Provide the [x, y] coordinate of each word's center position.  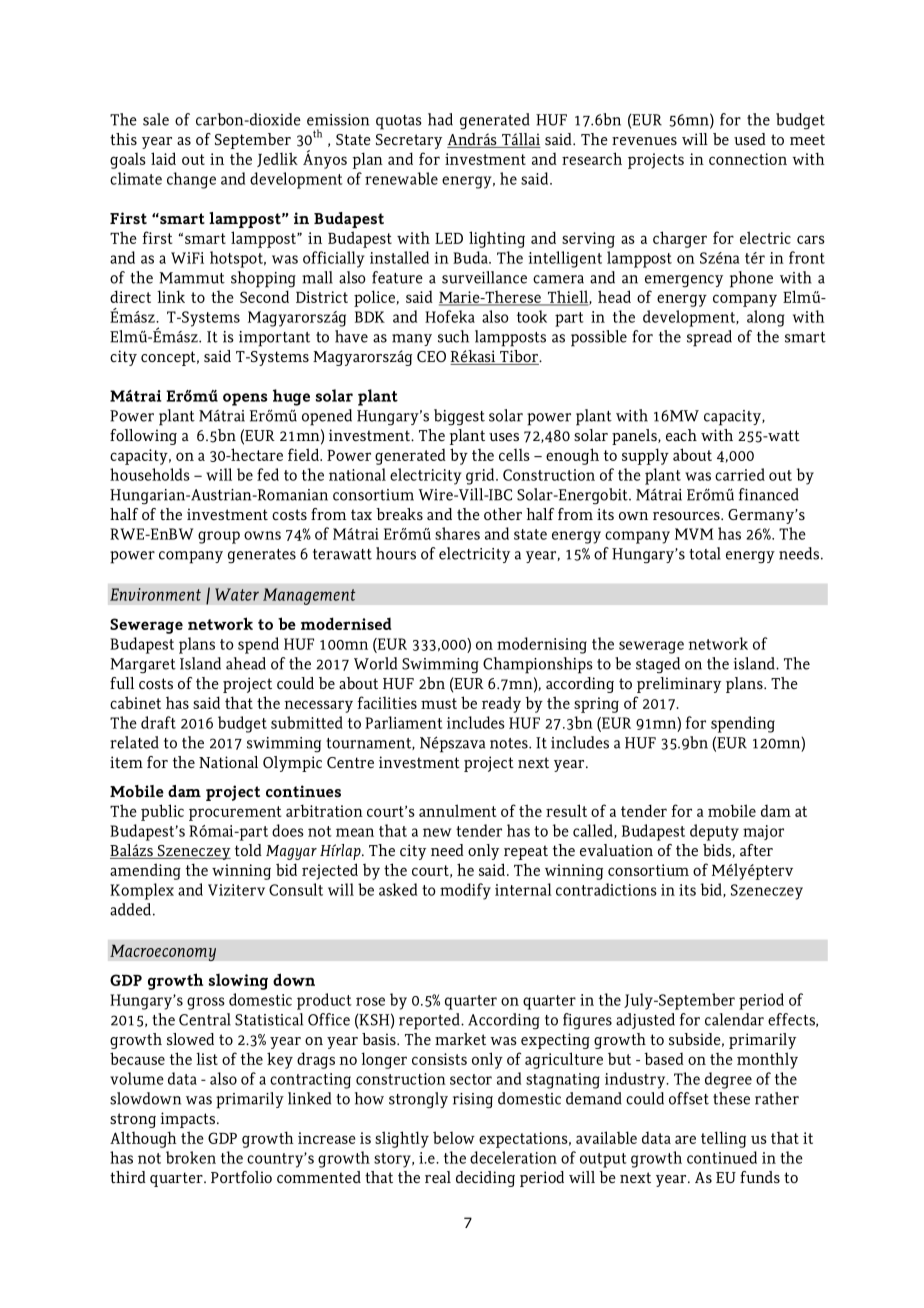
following [143, 437]
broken [191, 1157]
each [681, 435]
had [440, 119]
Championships [538, 665]
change [191, 180]
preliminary [679, 685]
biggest [459, 417]
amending [145, 871]
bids [718, 851]
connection [748, 159]
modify [465, 891]
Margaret [143, 666]
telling [723, 1139]
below [454, 1137]
